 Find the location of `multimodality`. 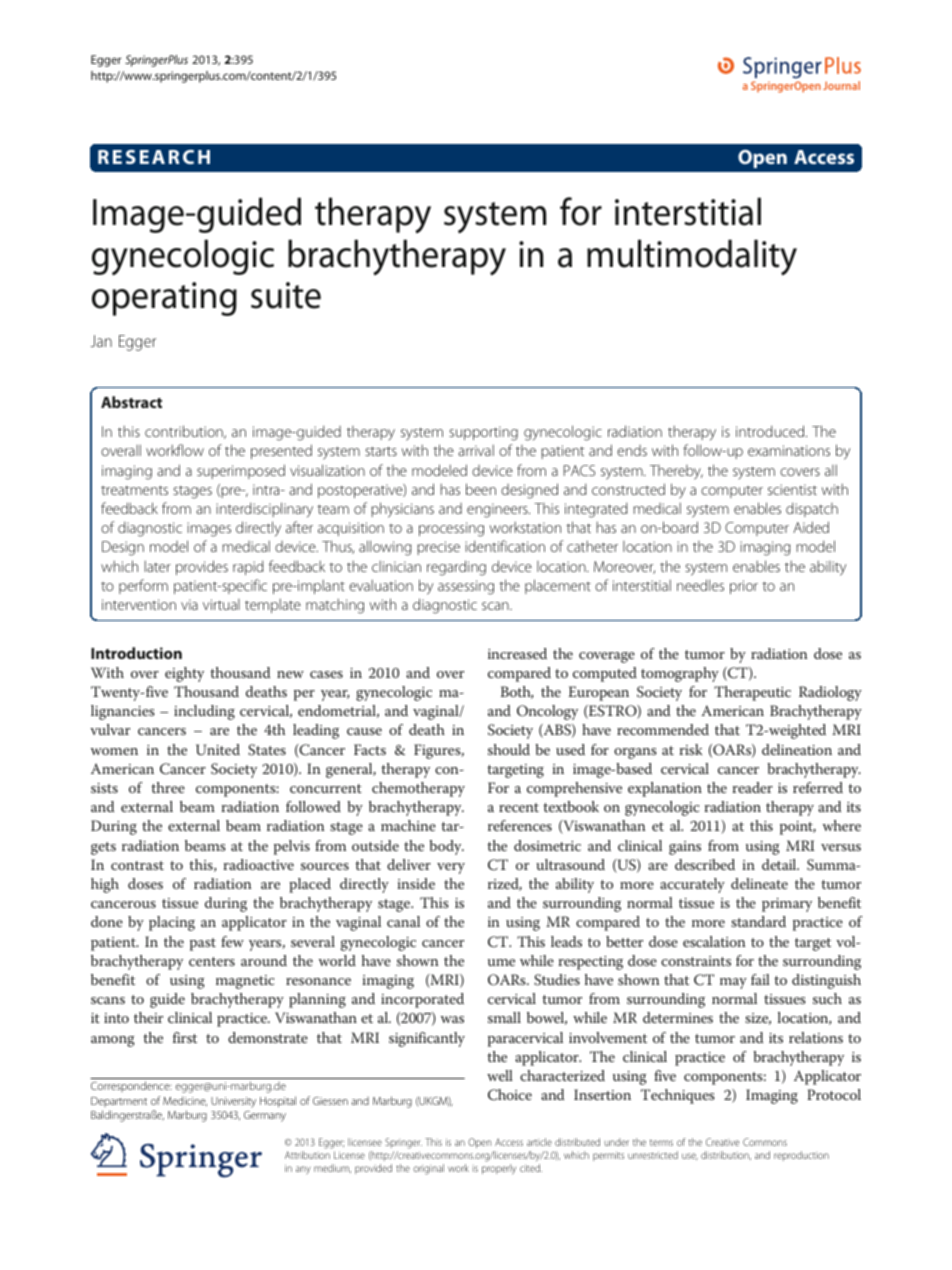

multimodality is located at coordinates (692, 257).
